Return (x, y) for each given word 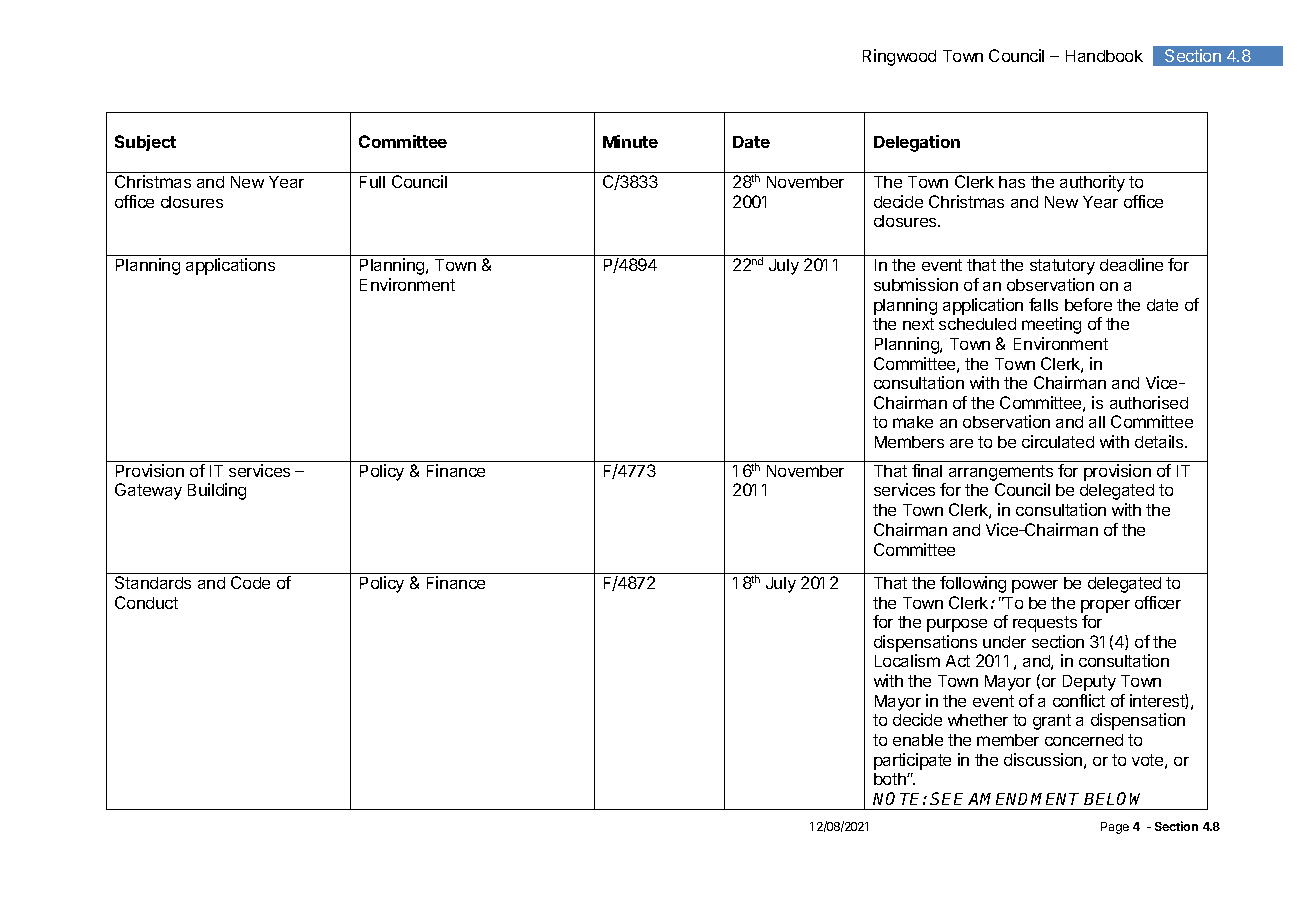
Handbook (1104, 56)
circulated (1058, 441)
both (891, 779)
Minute (630, 141)
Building (217, 491)
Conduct (146, 602)
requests (1045, 624)
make (913, 422)
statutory (1062, 267)
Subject (145, 143)
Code (250, 582)
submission (916, 284)
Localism (907, 660)
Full (372, 182)
